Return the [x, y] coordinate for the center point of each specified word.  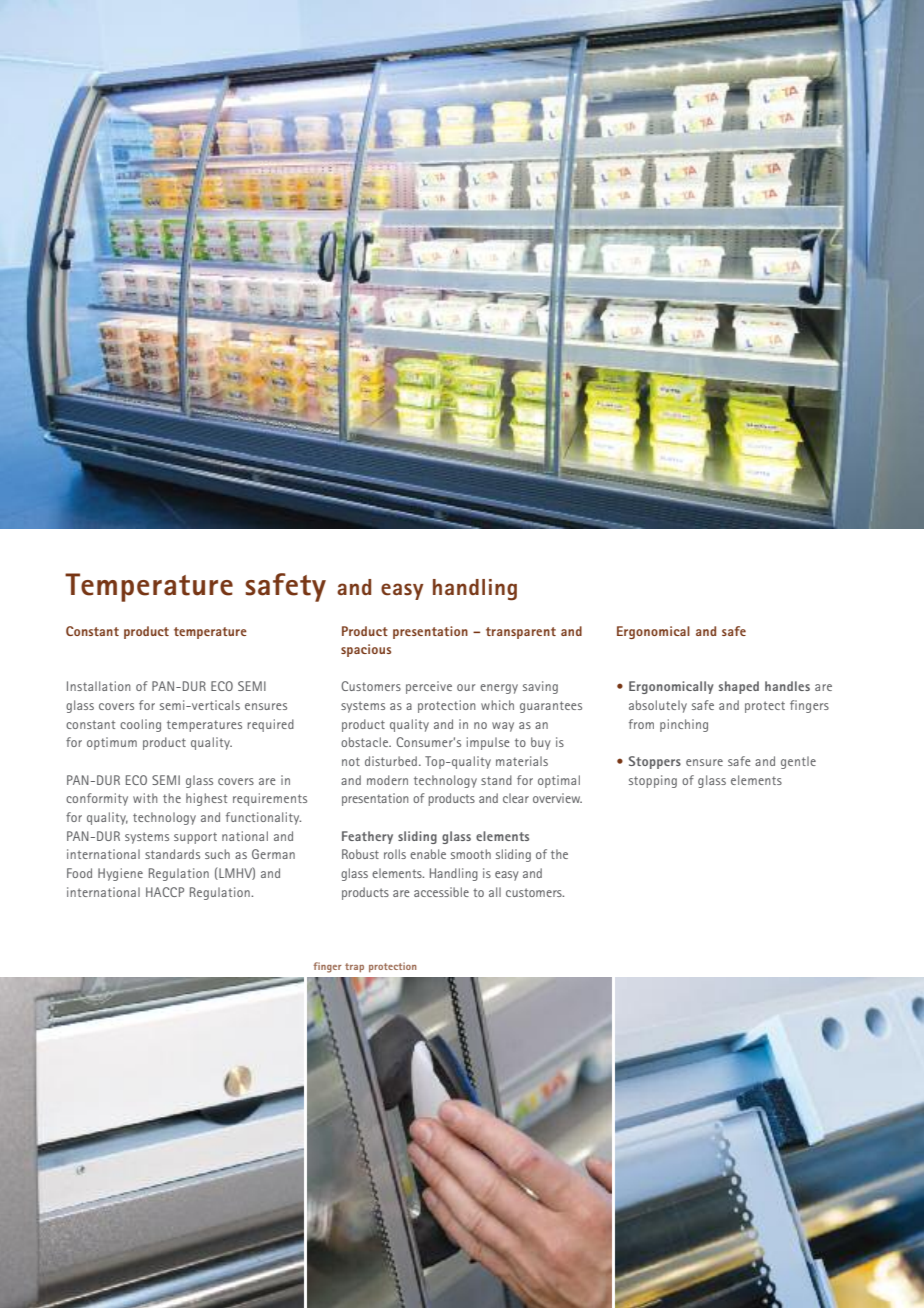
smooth [471, 854]
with [145, 798]
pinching [684, 725]
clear [516, 798]
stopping [653, 781]
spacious [366, 650]
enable [428, 854]
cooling [140, 725]
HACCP [165, 892]
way [503, 727]
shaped [739, 687]
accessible [441, 892]
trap [354, 967]
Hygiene [120, 874]
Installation [99, 686]
